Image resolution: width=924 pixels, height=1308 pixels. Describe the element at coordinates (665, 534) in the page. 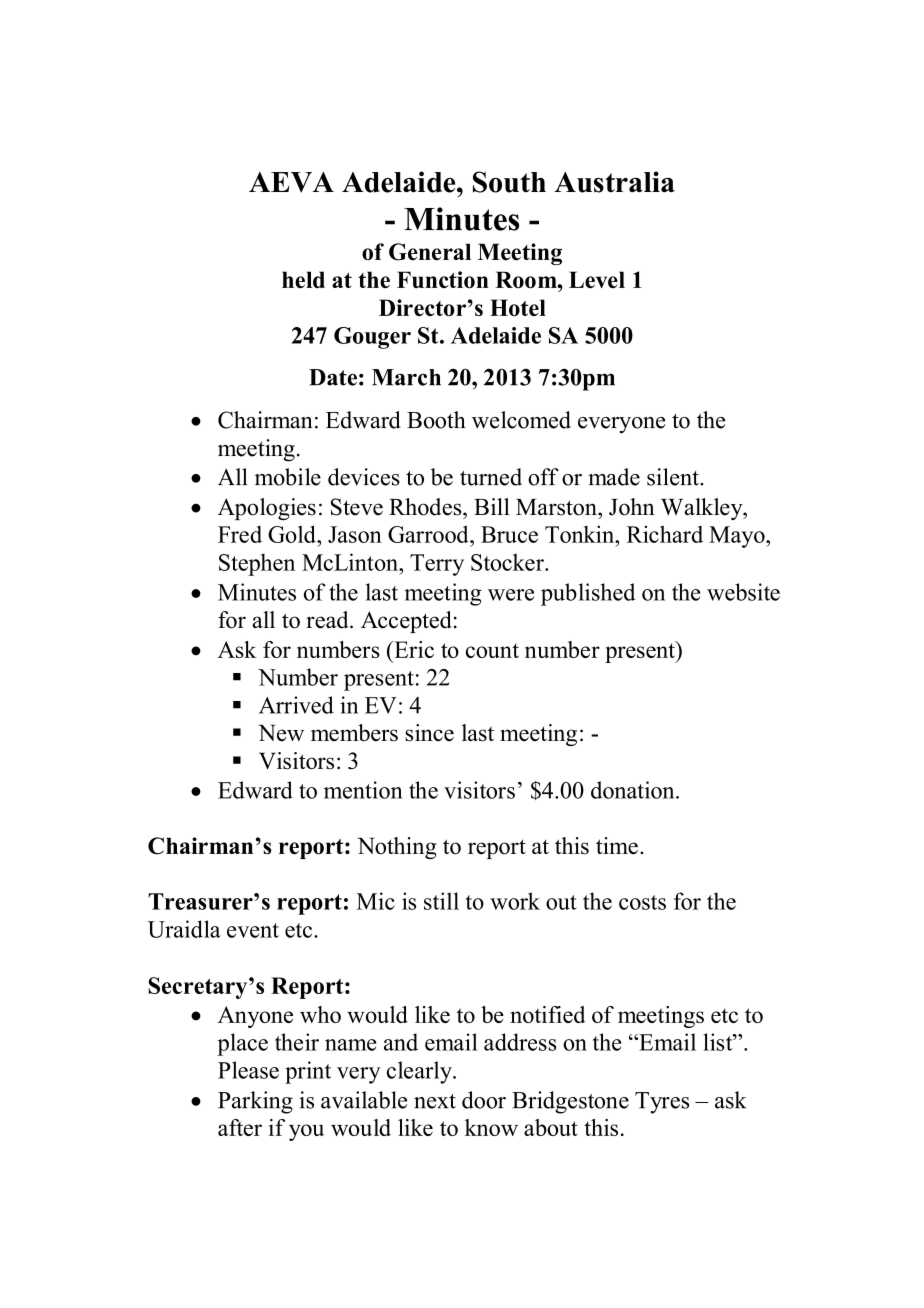

I see `Richard` at that location.
